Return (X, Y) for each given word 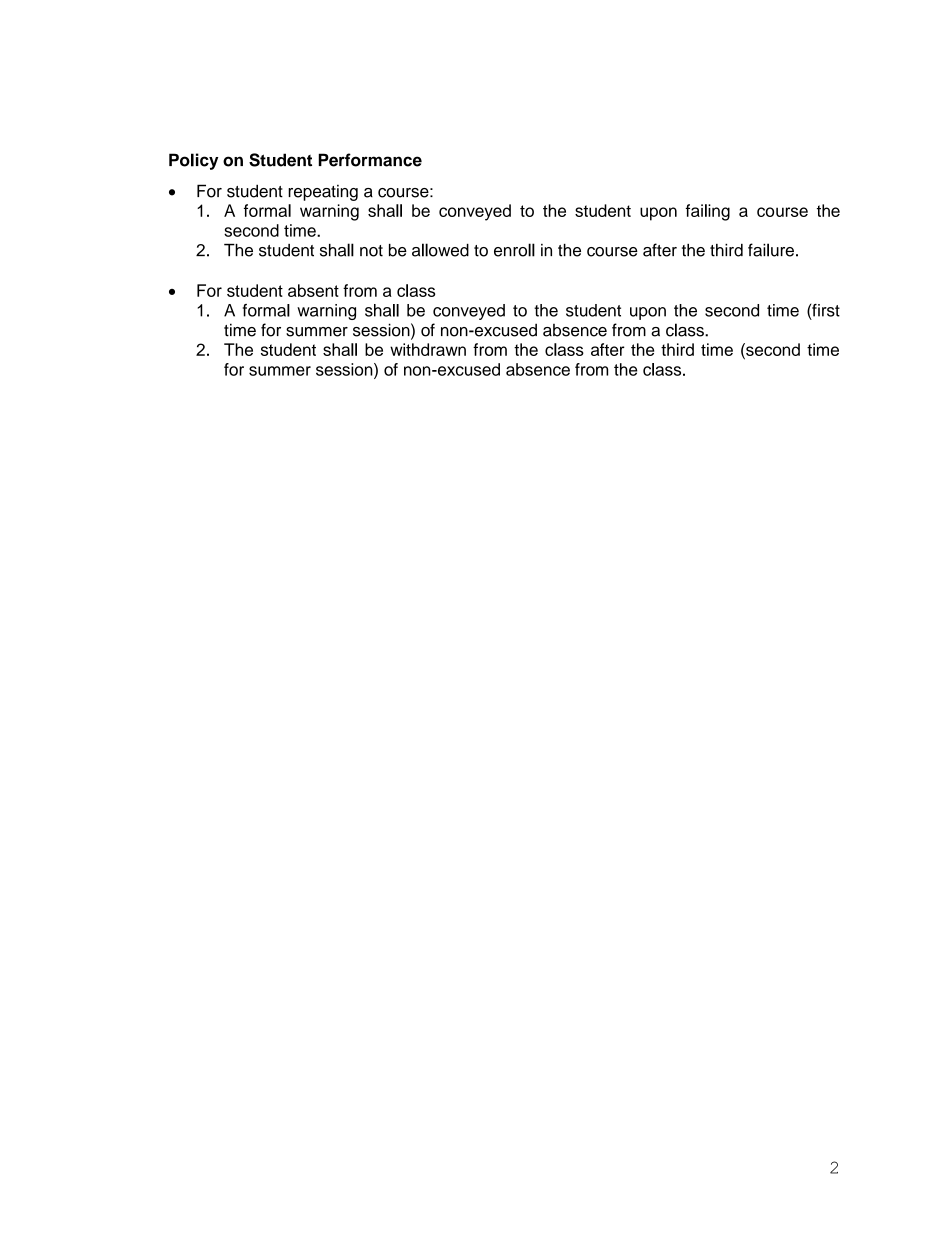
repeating (323, 192)
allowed (440, 250)
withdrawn (428, 349)
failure (771, 250)
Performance (370, 160)
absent (313, 290)
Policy (193, 161)
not (371, 251)
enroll (514, 250)
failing (708, 212)
